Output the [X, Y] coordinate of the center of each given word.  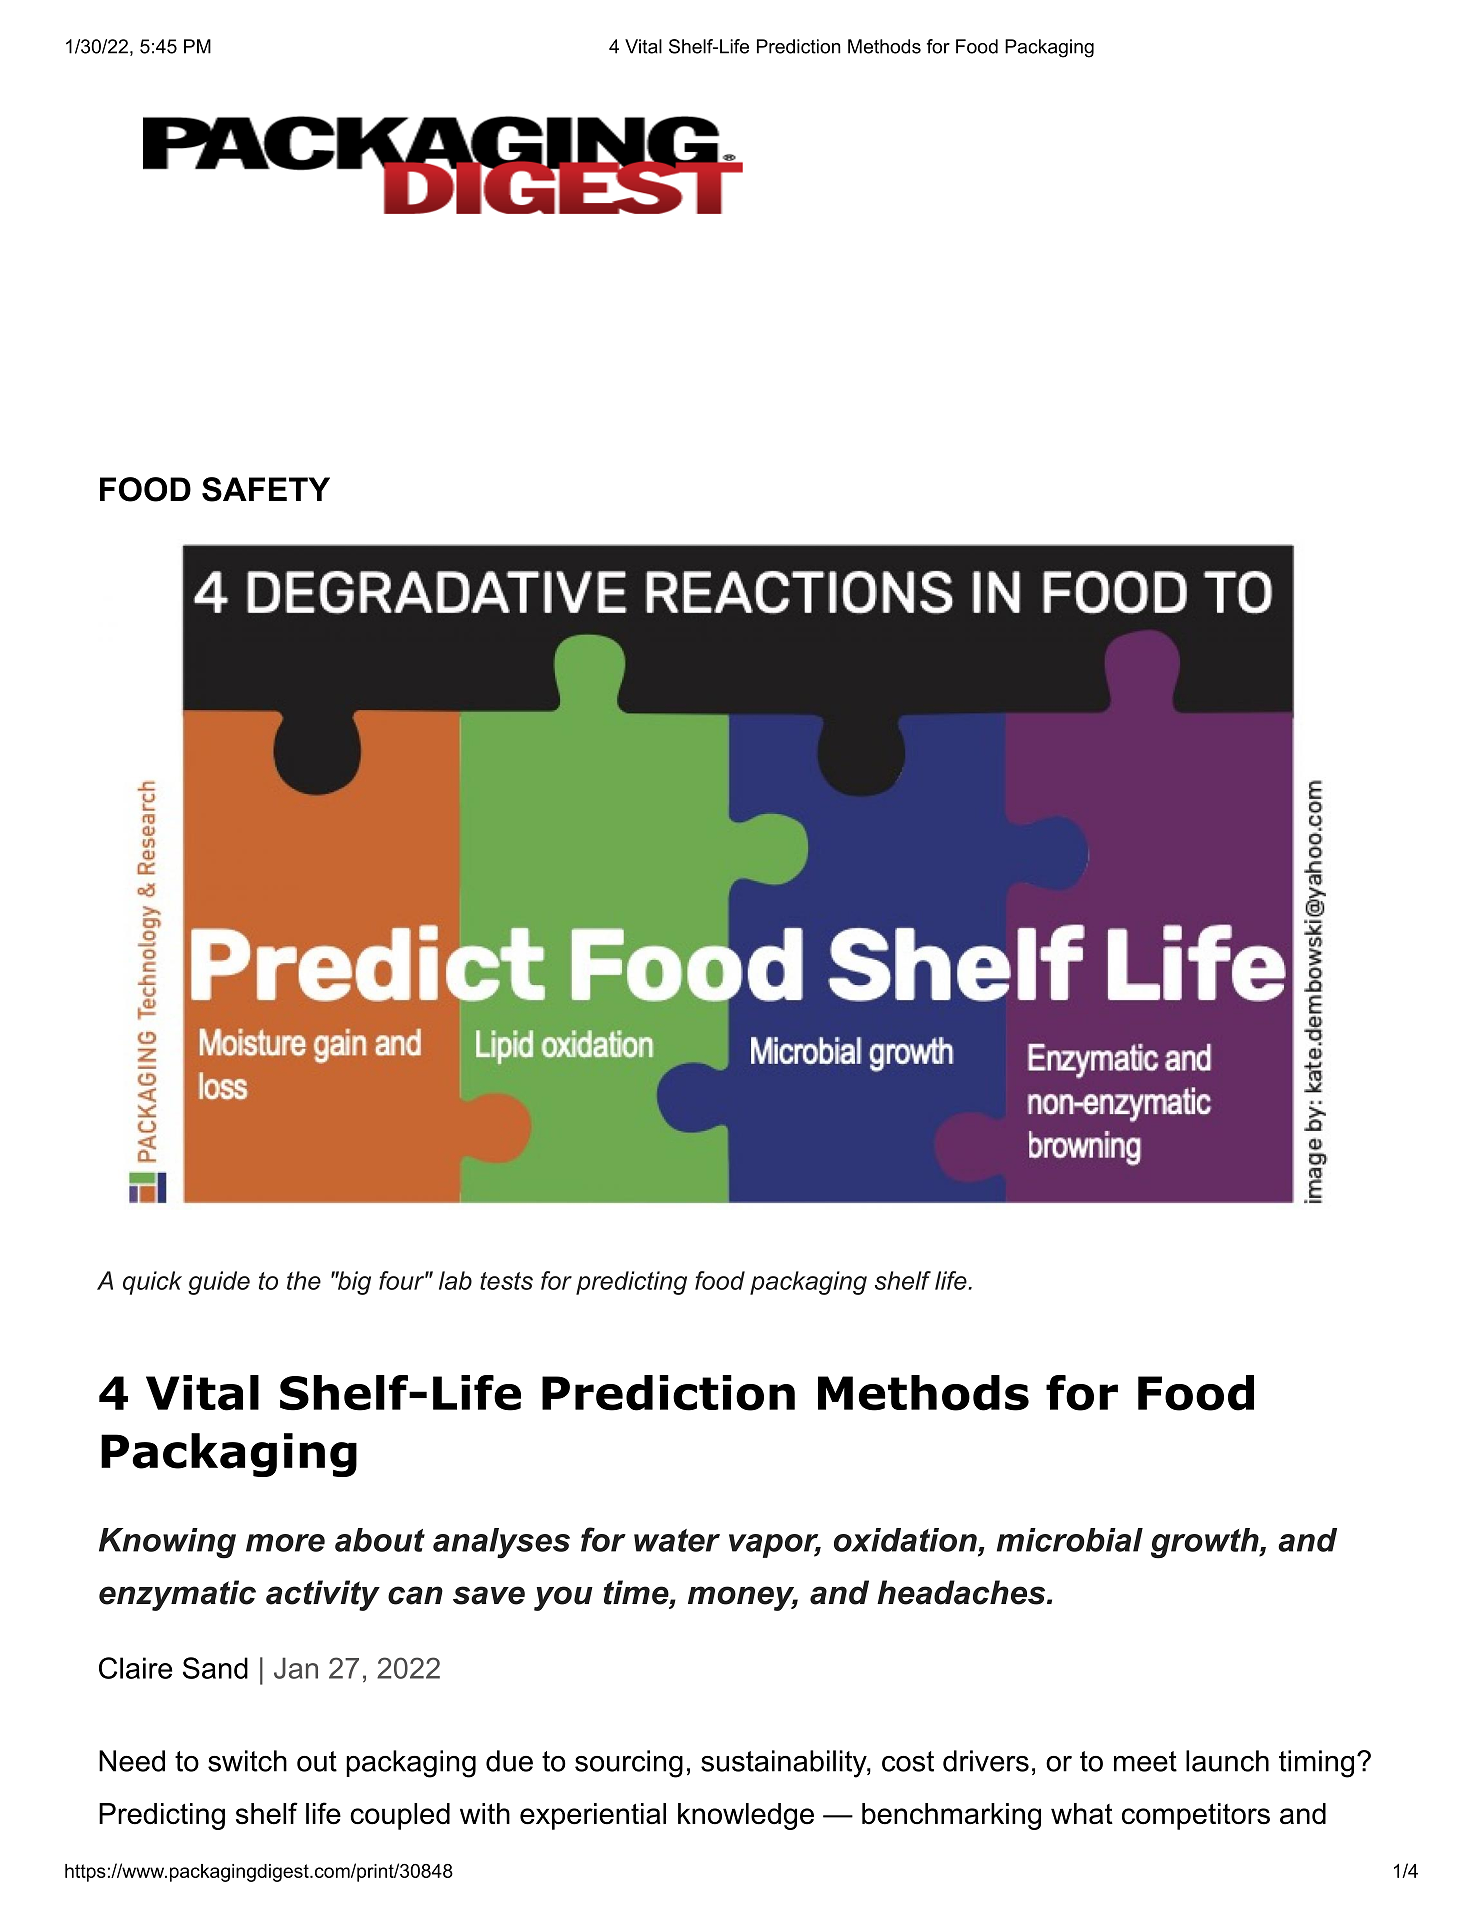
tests [506, 1281]
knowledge [746, 1816]
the [304, 1280]
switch [247, 1761]
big [353, 1283]
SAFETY [266, 489]
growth [1205, 1543]
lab [455, 1280]
